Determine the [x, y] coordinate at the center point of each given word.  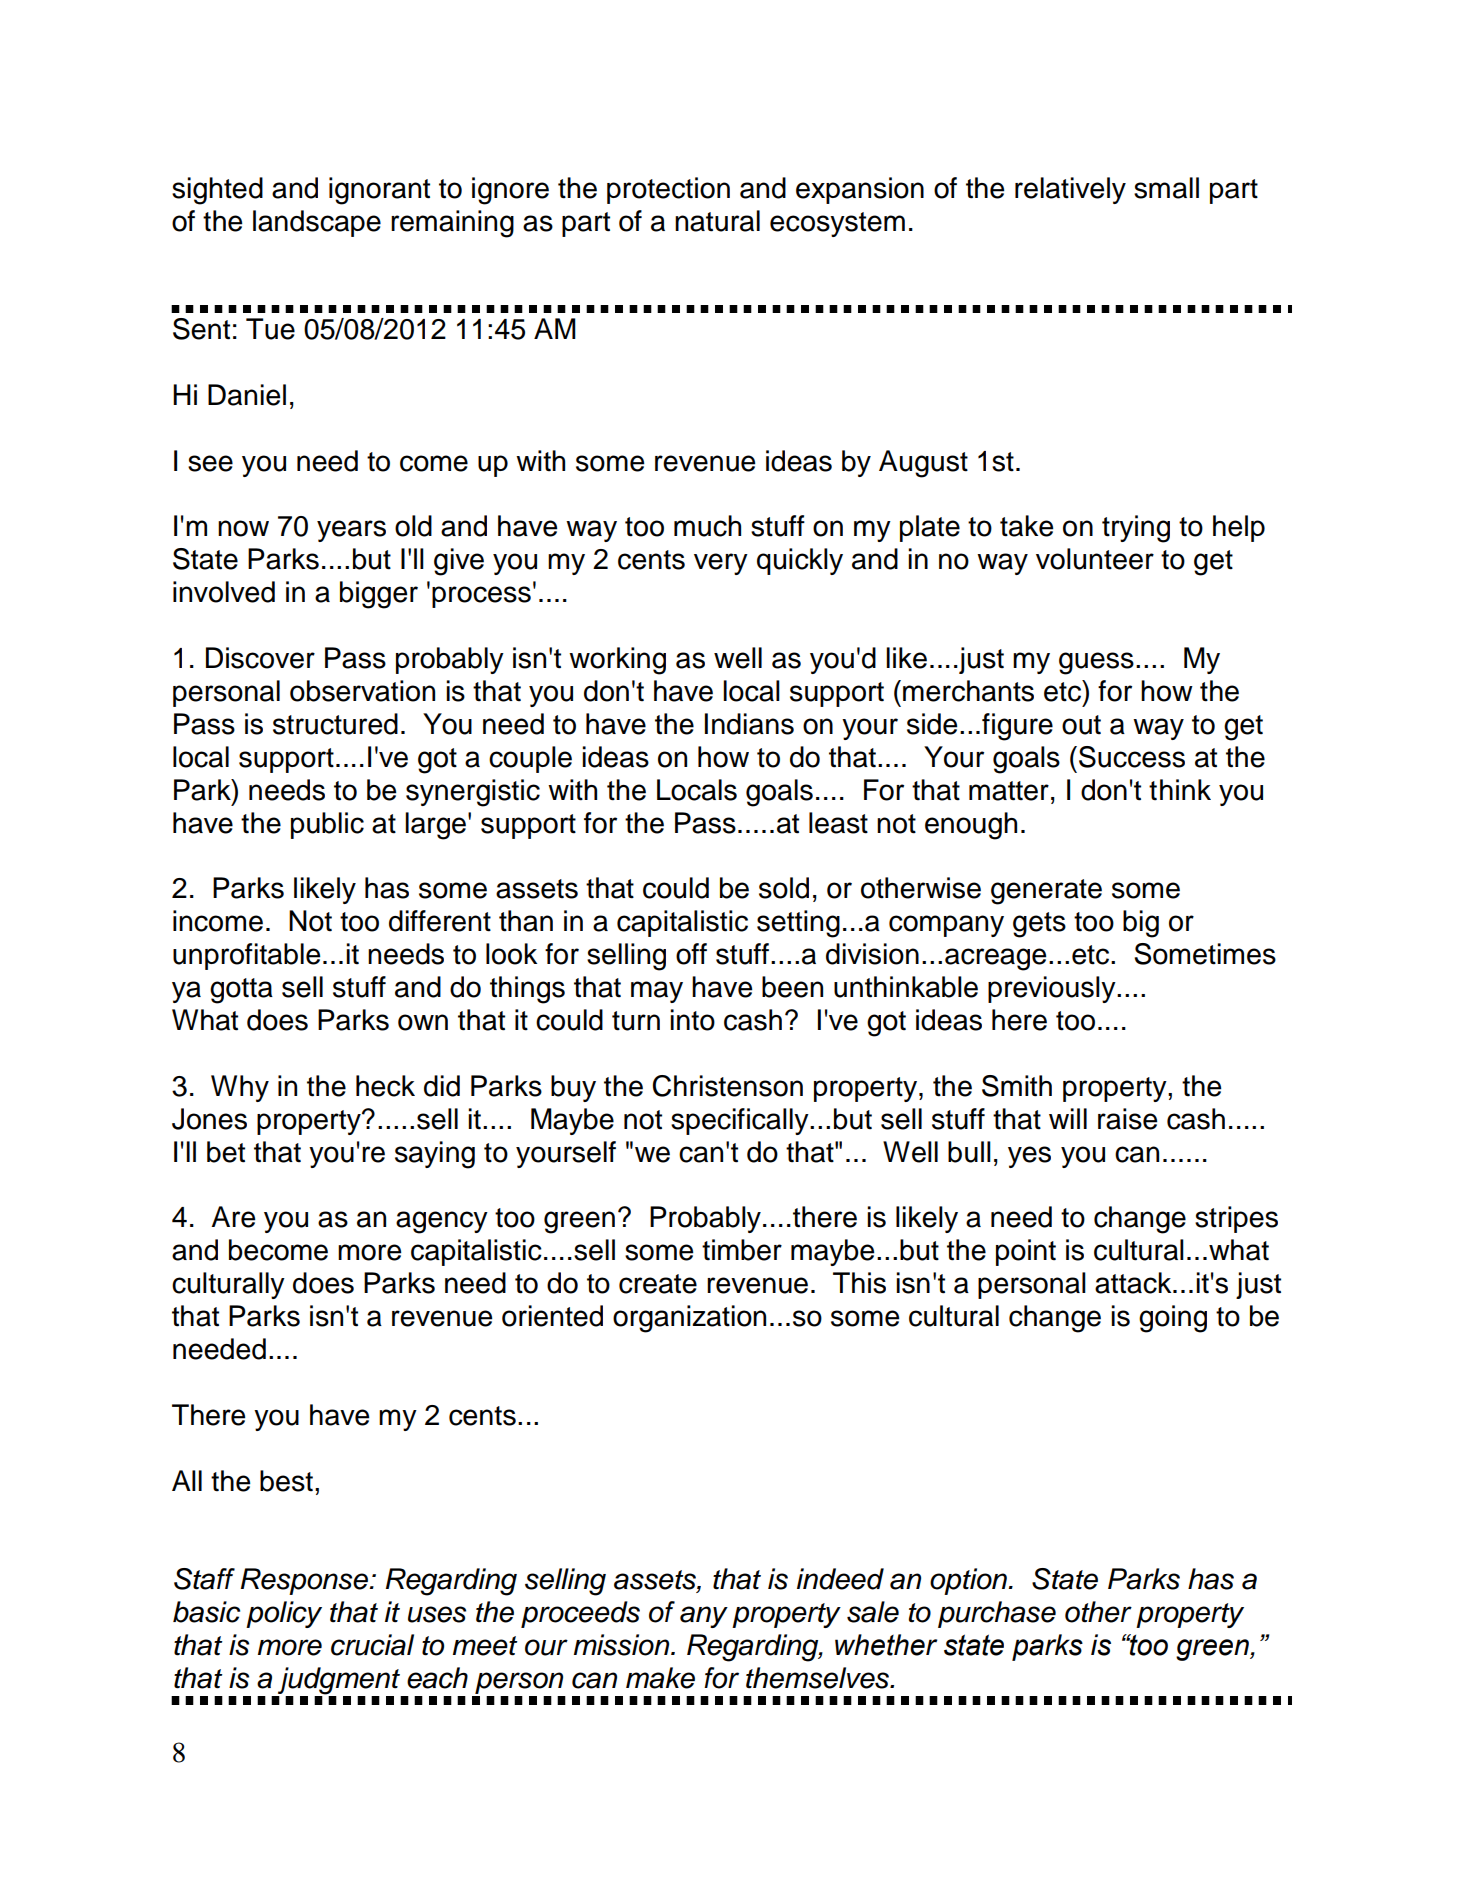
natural [717, 221]
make [660, 1678]
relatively [1070, 190]
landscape [317, 223]
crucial [372, 1645]
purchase [997, 1614]
